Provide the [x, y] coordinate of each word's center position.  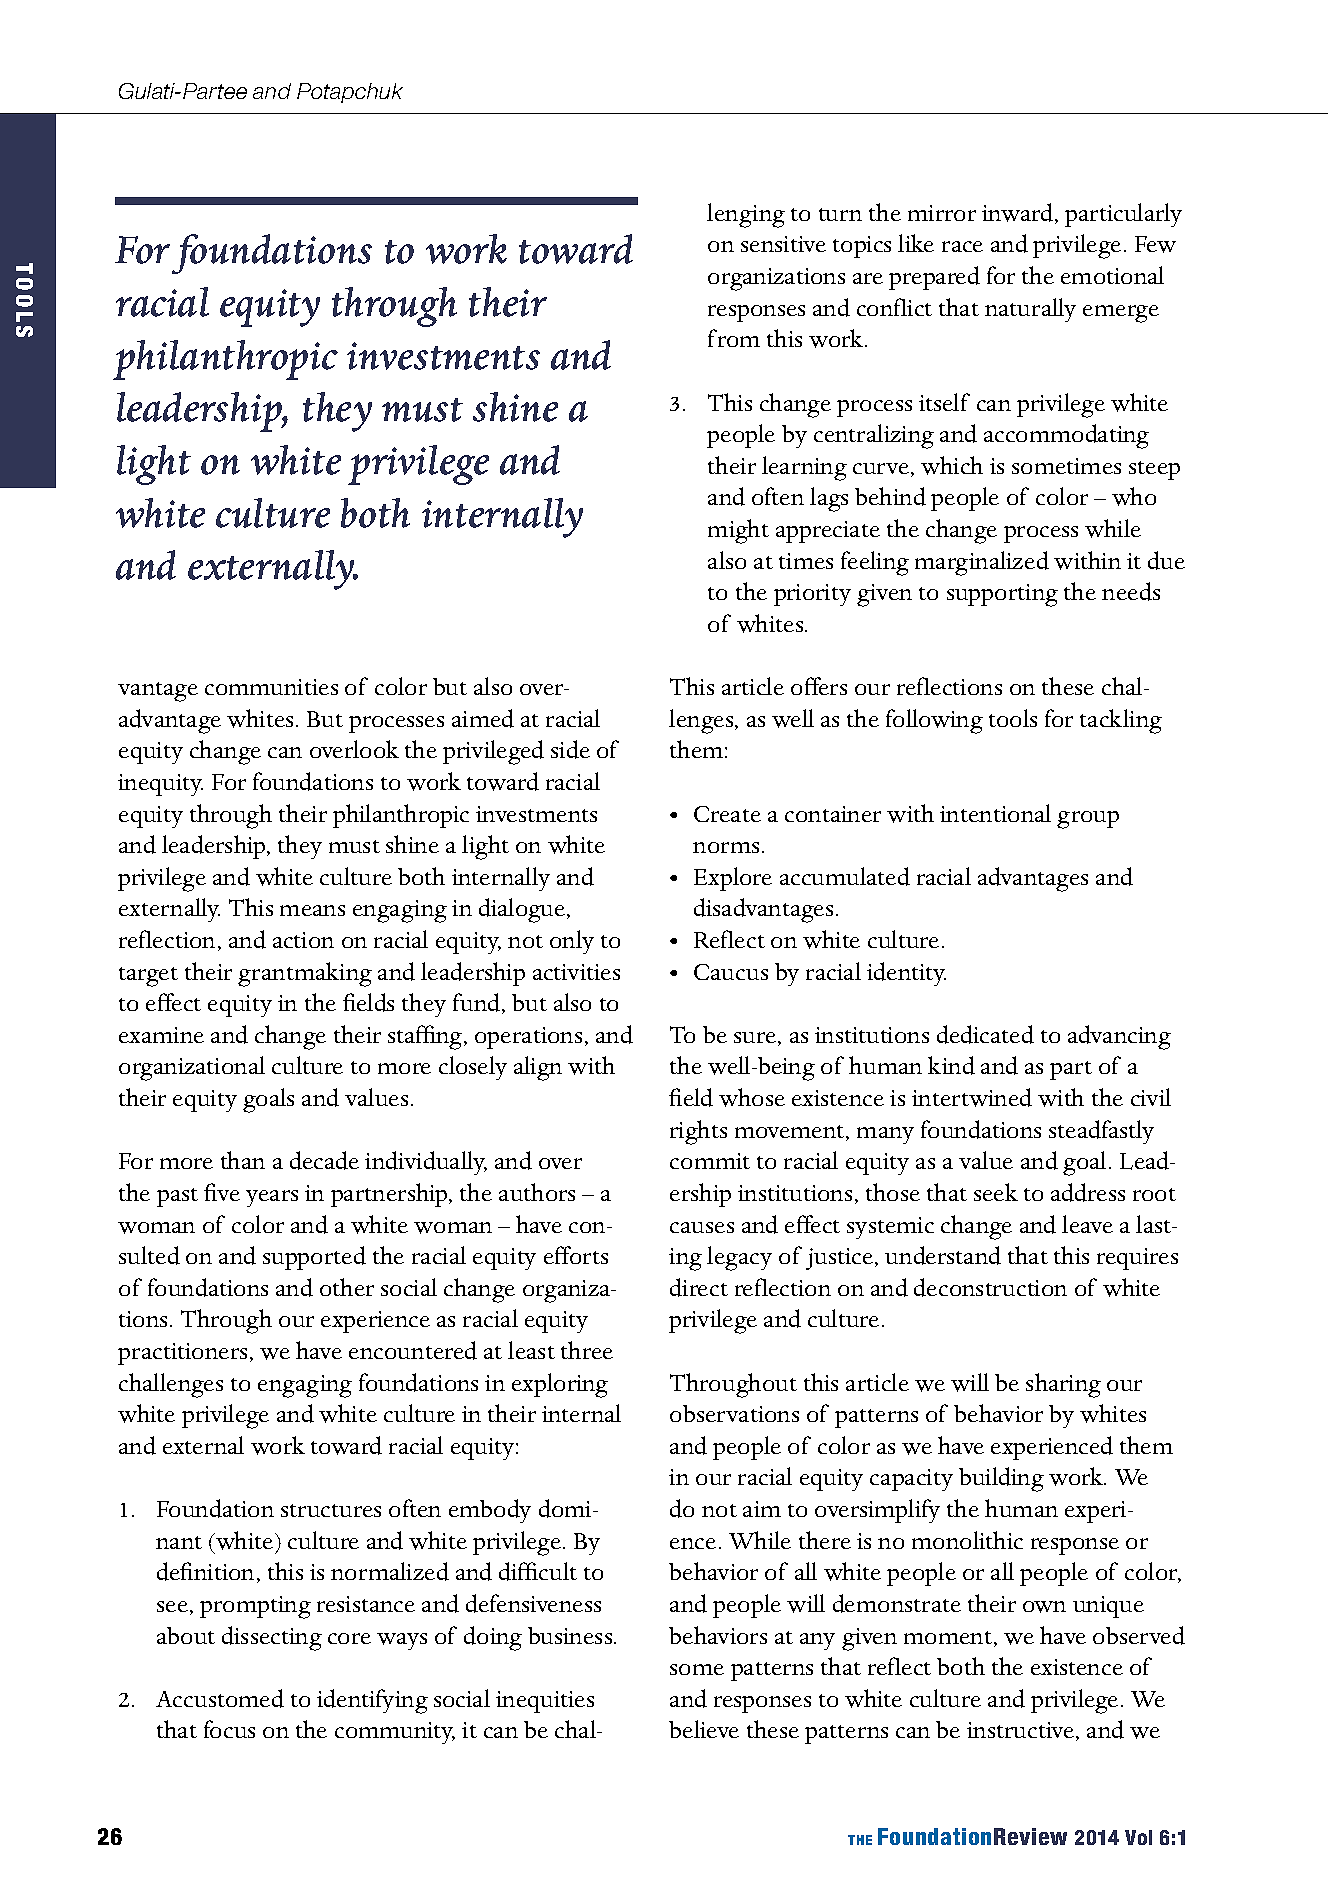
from [734, 338]
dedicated [985, 1034]
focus [229, 1729]
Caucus [731, 972]
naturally [1030, 310]
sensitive [783, 244]
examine [161, 1035]
